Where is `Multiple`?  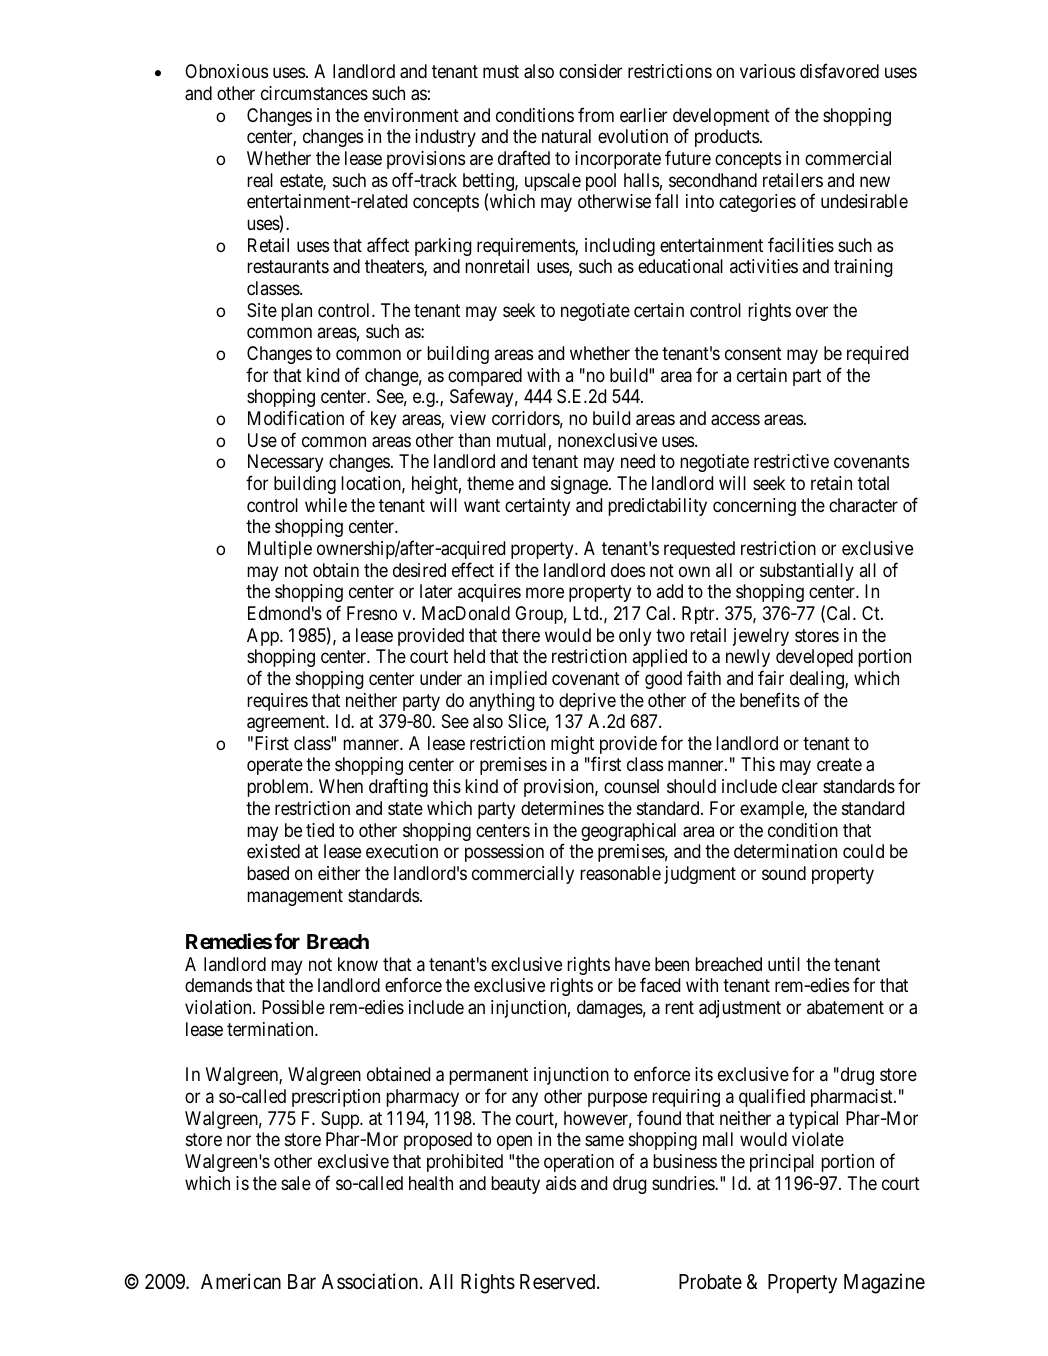
Multiple is located at coordinates (280, 550).
